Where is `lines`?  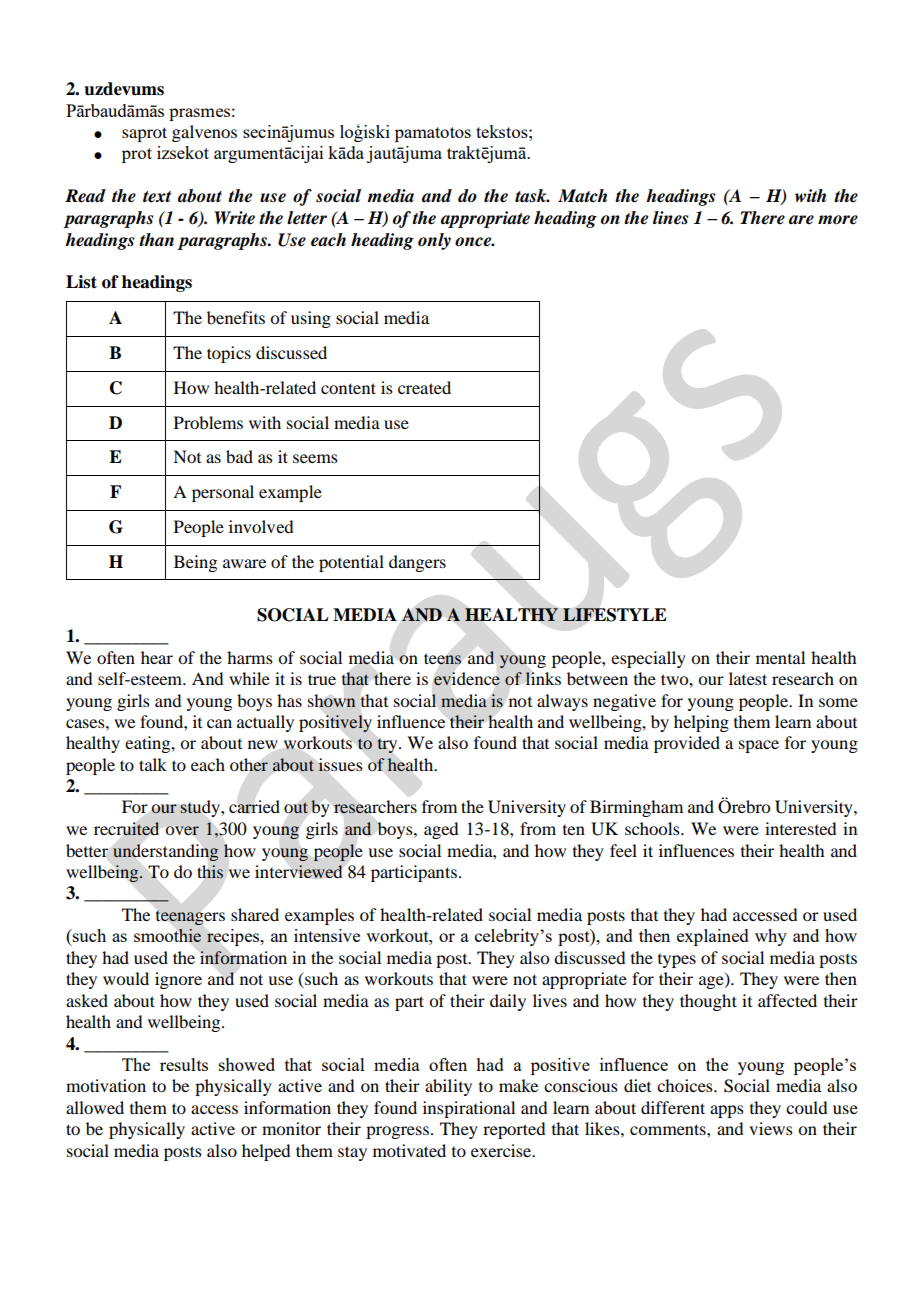
lines is located at coordinates (670, 218).
